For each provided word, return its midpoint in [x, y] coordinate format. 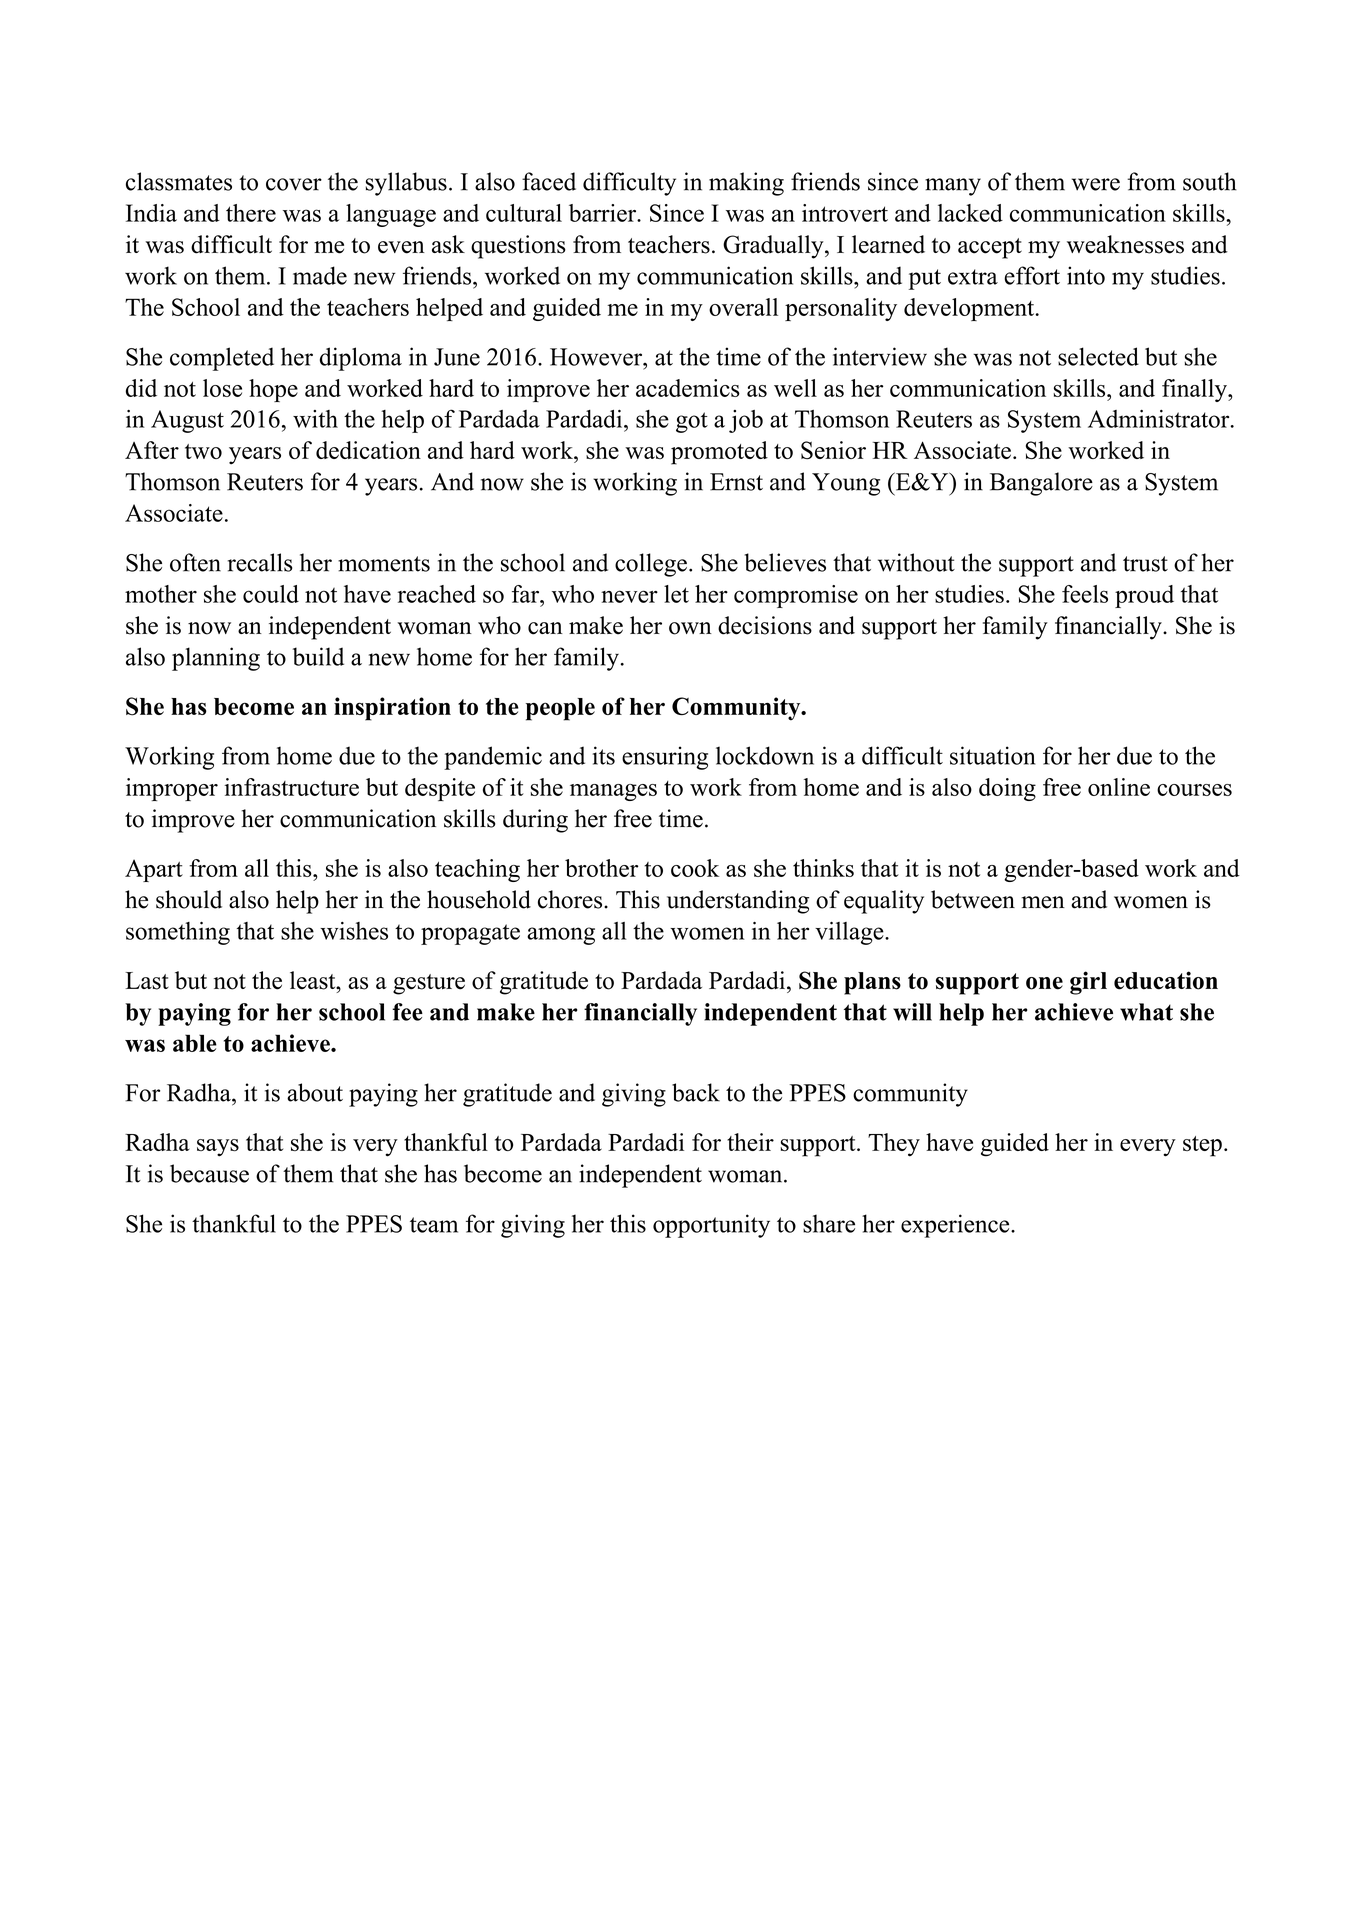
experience [956, 1226]
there [251, 213]
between [973, 899]
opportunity [711, 1226]
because [209, 1173]
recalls [260, 562]
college [651, 565]
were [1096, 184]
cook [695, 868]
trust [1145, 564]
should [189, 899]
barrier [604, 213]
